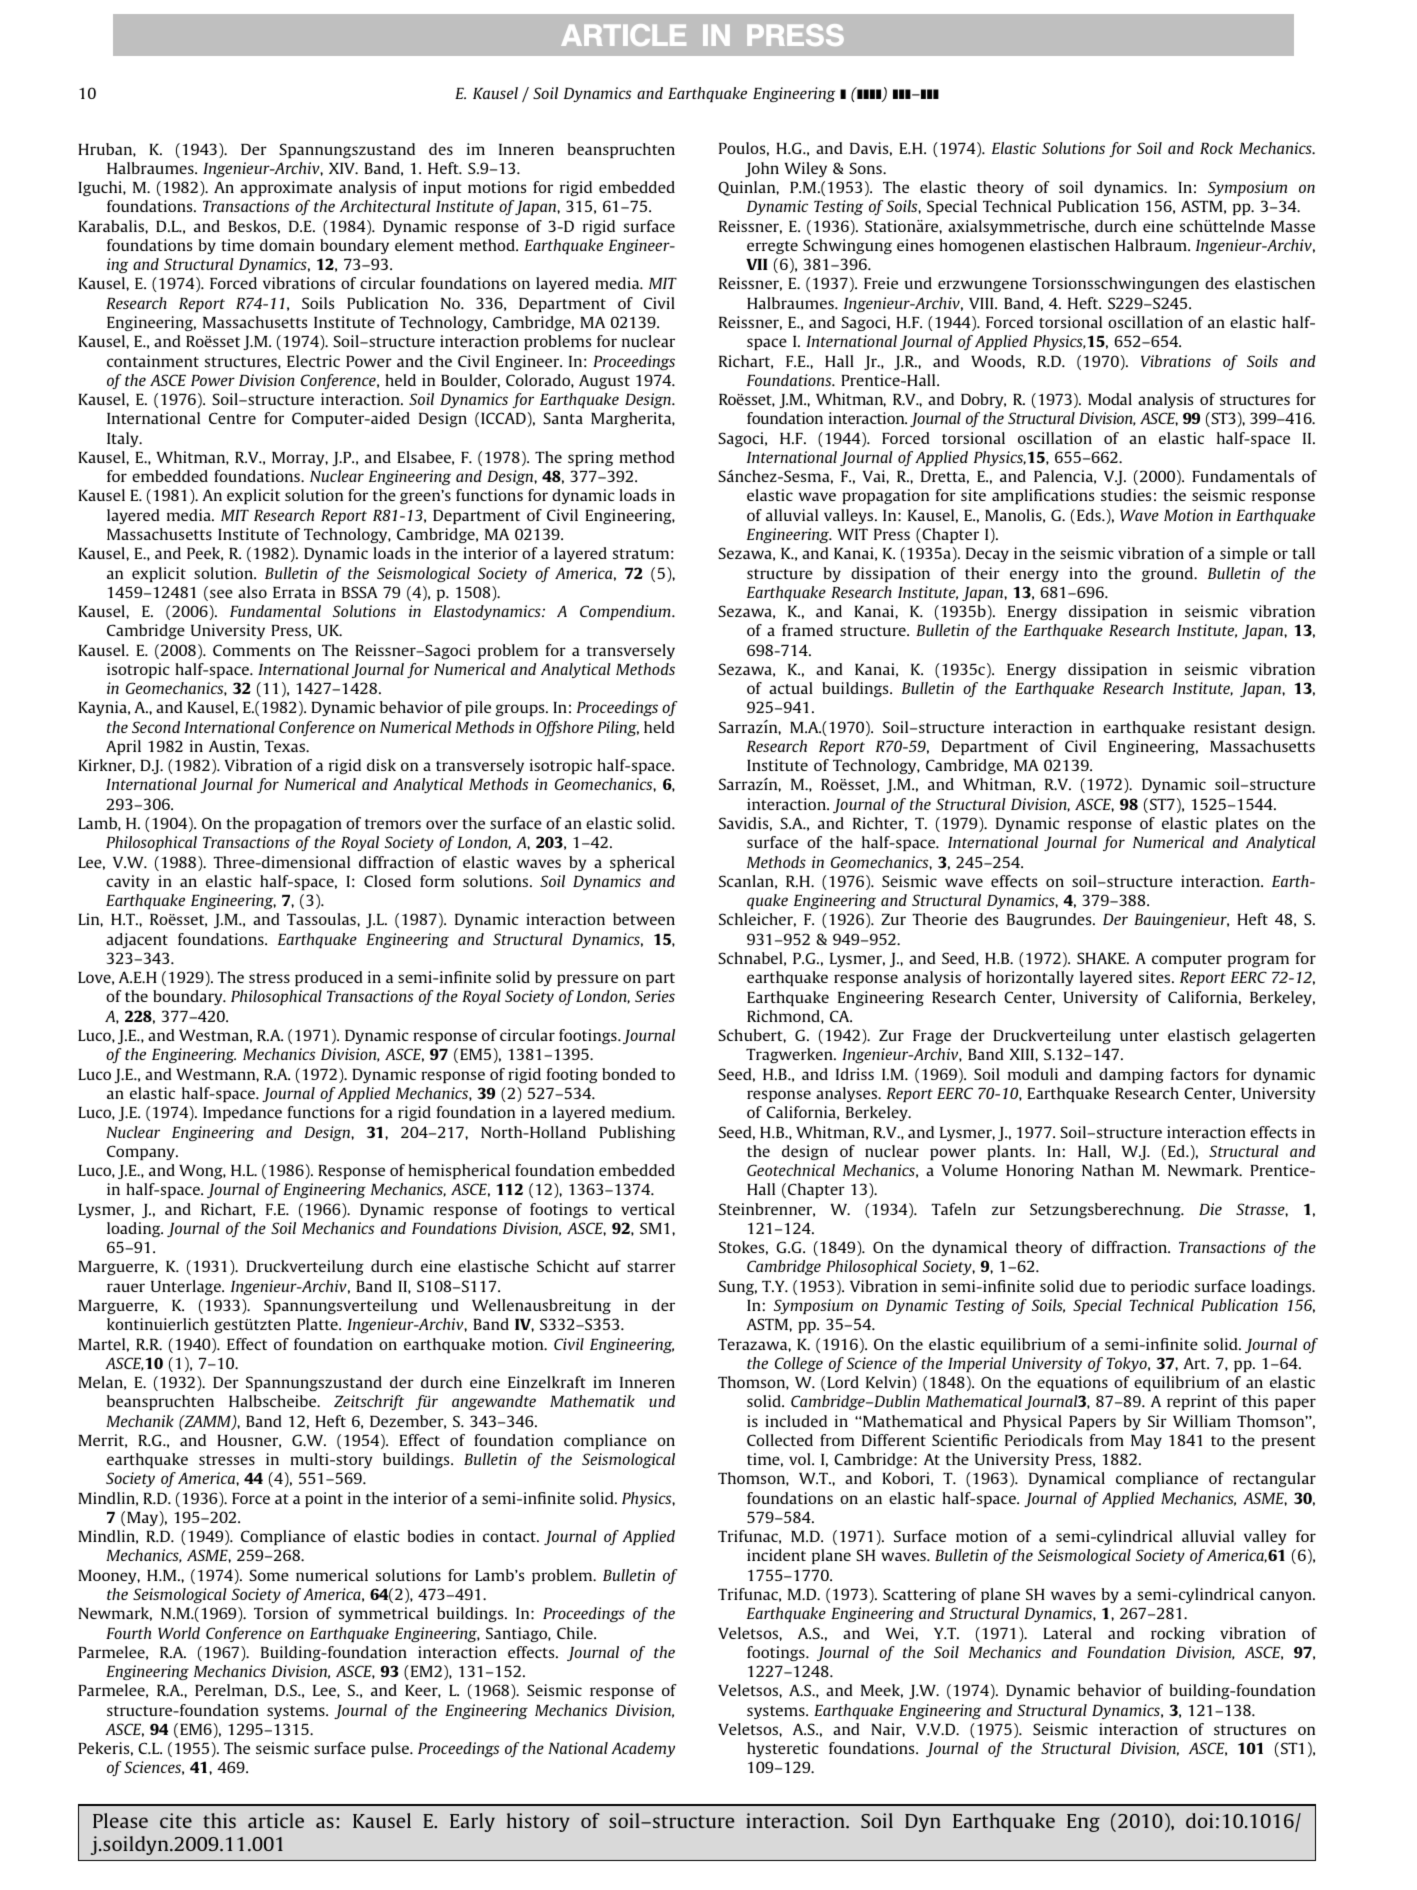 This document has height=1890, width=1417. Describe the element at coordinates (762, 169) in the document. I see `John` at that location.
